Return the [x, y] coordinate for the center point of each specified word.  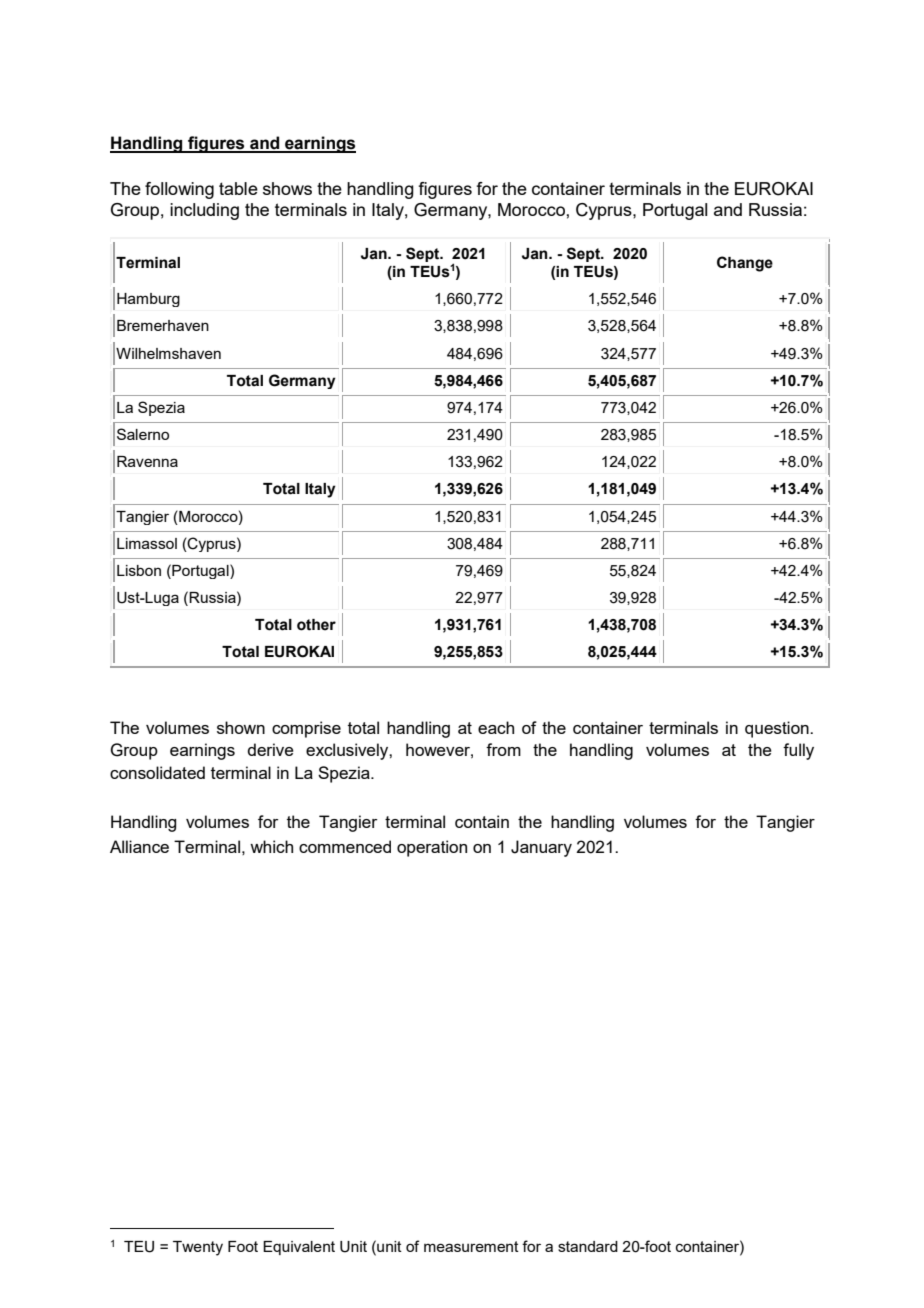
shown [241, 727]
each [496, 727]
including [204, 211]
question [778, 729]
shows [287, 188]
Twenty [198, 1248]
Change [745, 264]
